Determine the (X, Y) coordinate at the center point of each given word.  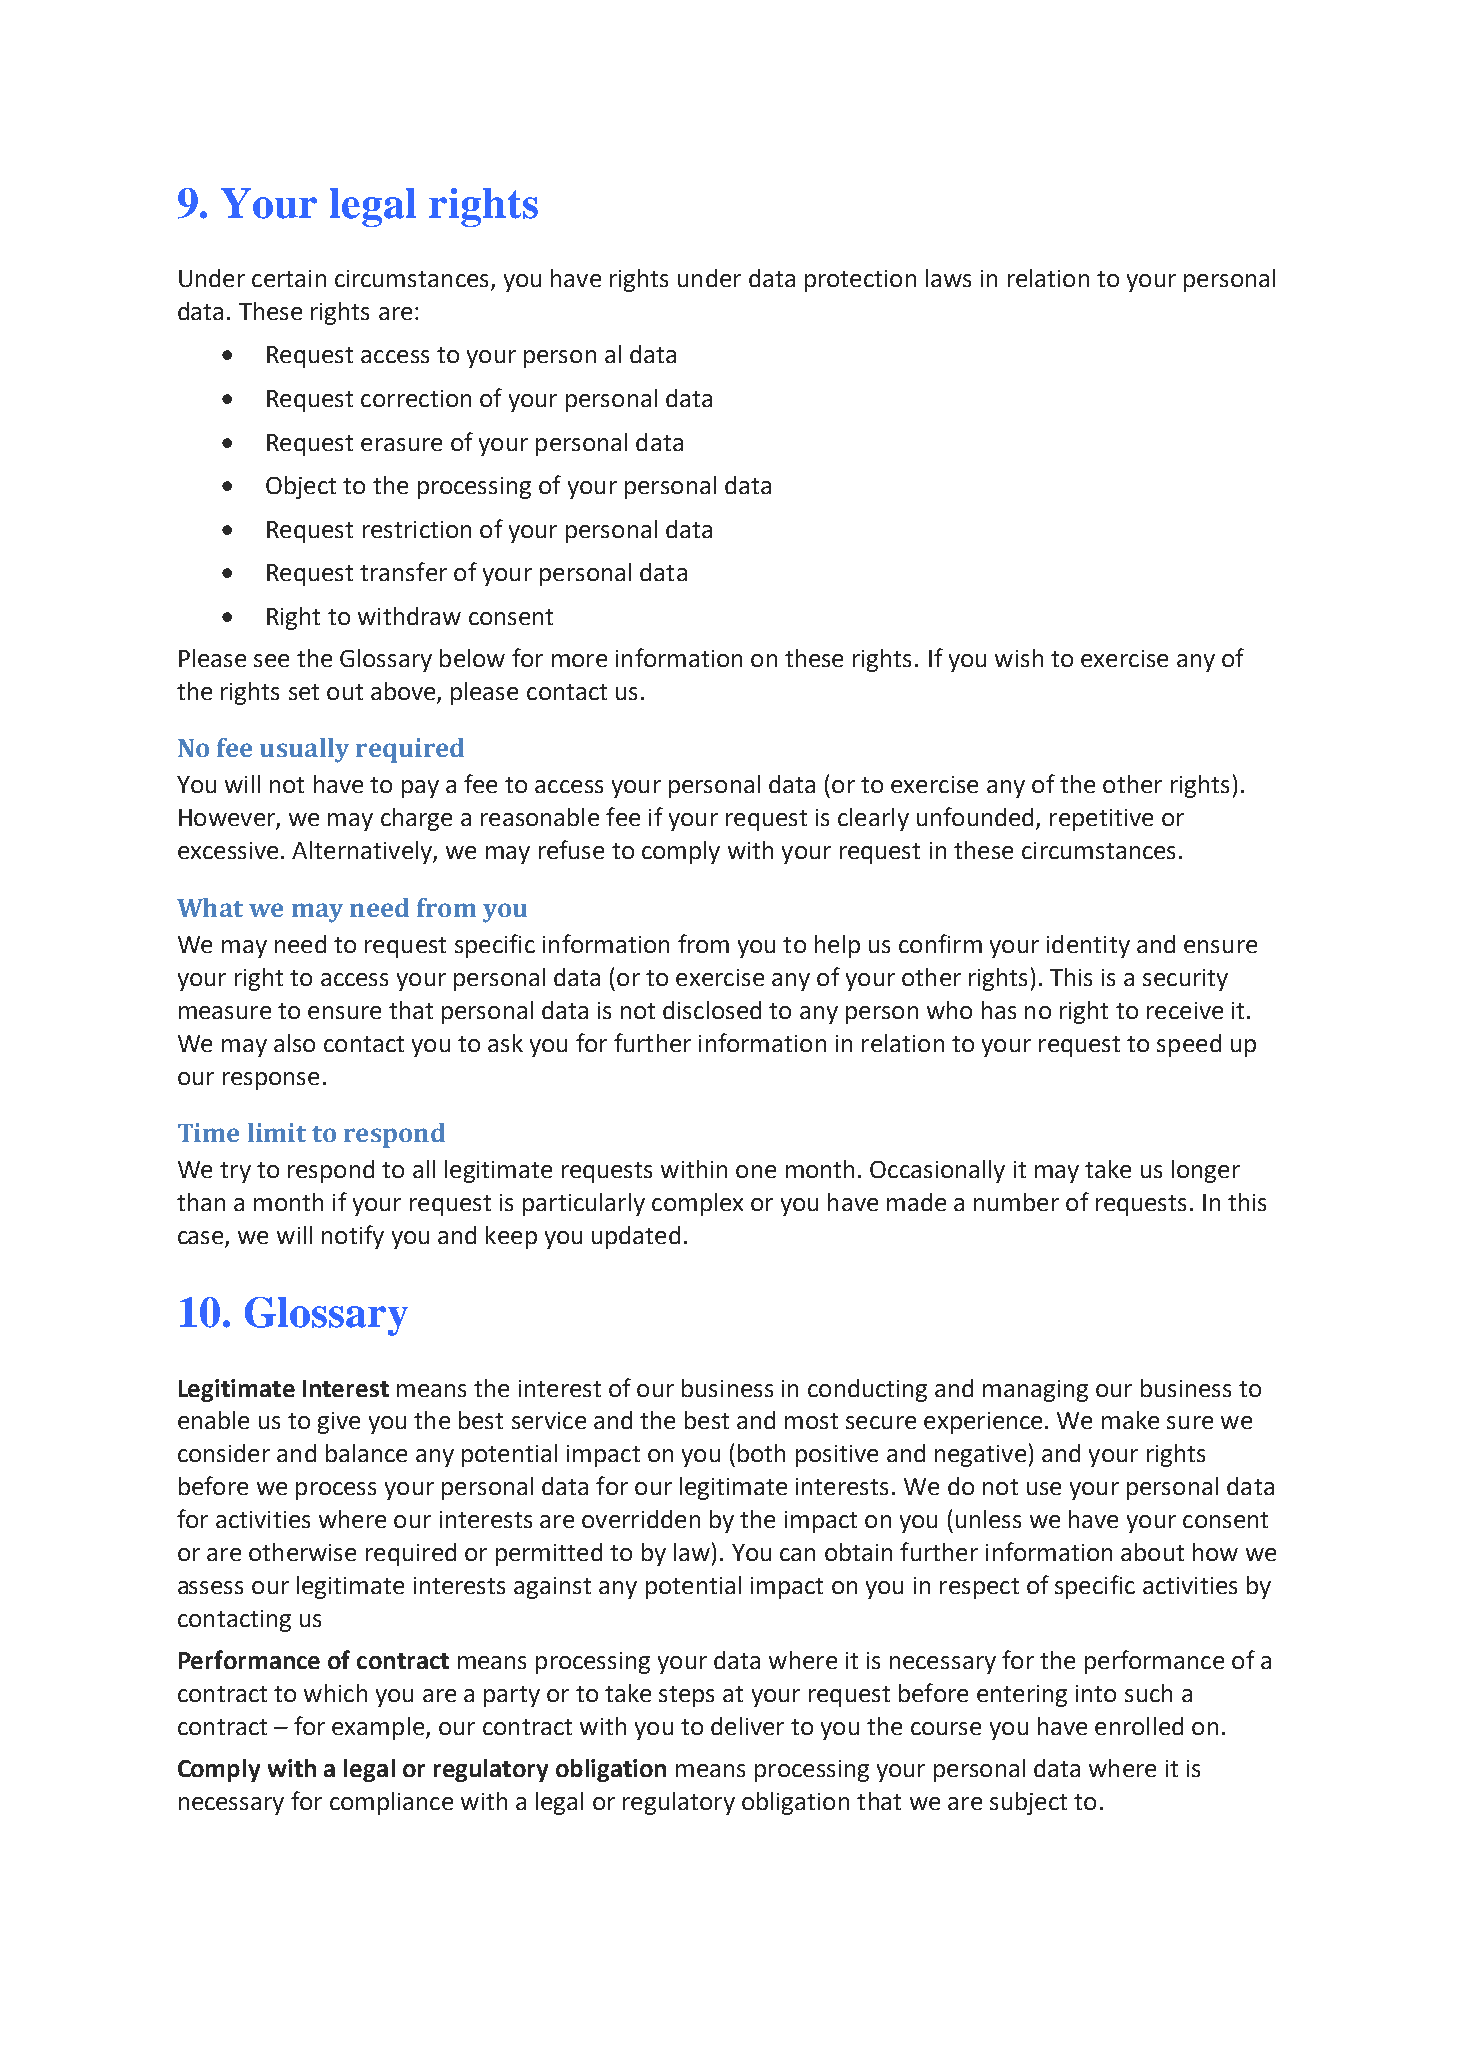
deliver (747, 1726)
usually (304, 750)
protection (860, 281)
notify (353, 1237)
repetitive (1101, 820)
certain (289, 278)
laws (948, 278)
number (1016, 1202)
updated (636, 1237)
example (378, 1728)
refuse (571, 849)
